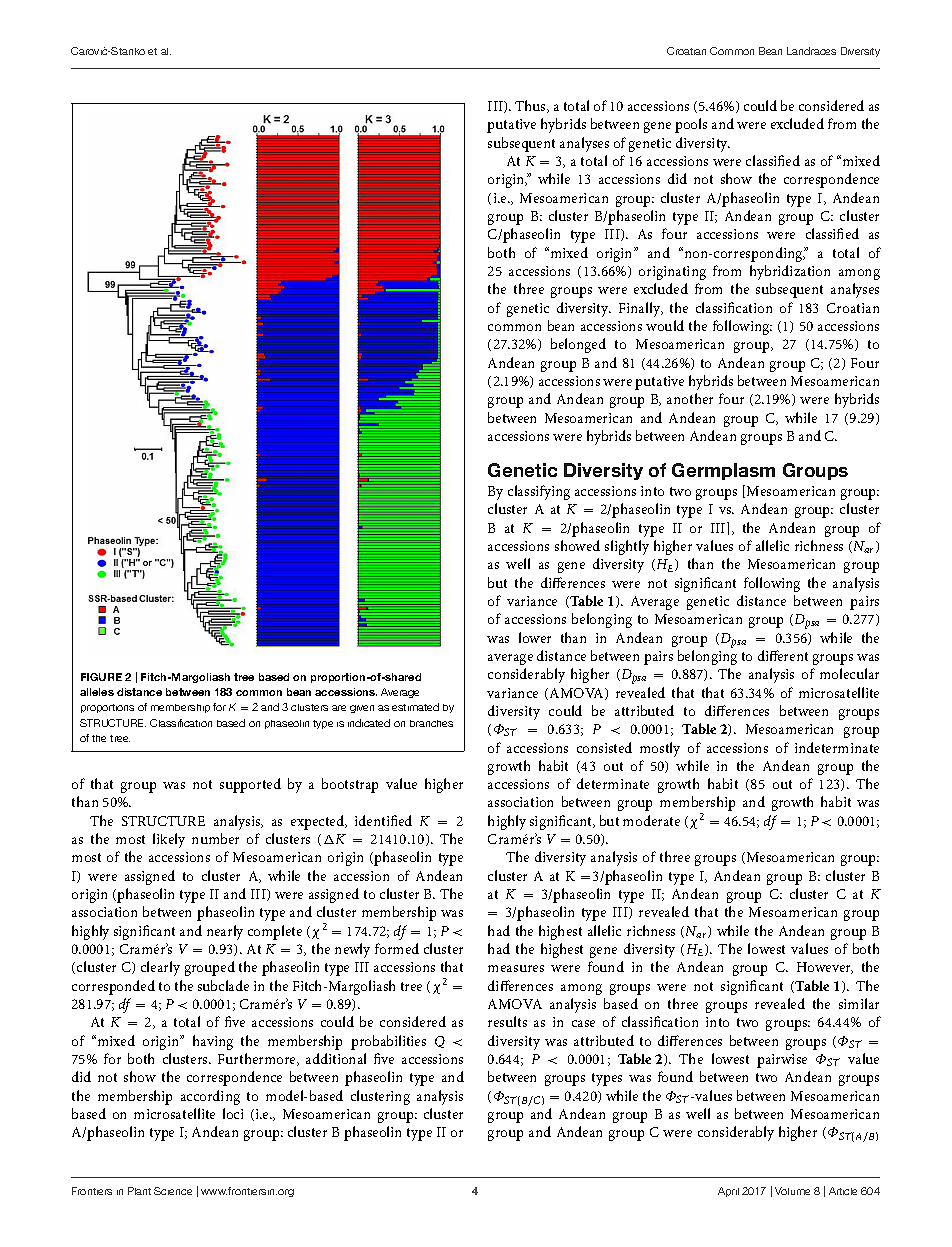  Describe the element at coordinates (691, 125) in the document. I see `pools` at that location.
